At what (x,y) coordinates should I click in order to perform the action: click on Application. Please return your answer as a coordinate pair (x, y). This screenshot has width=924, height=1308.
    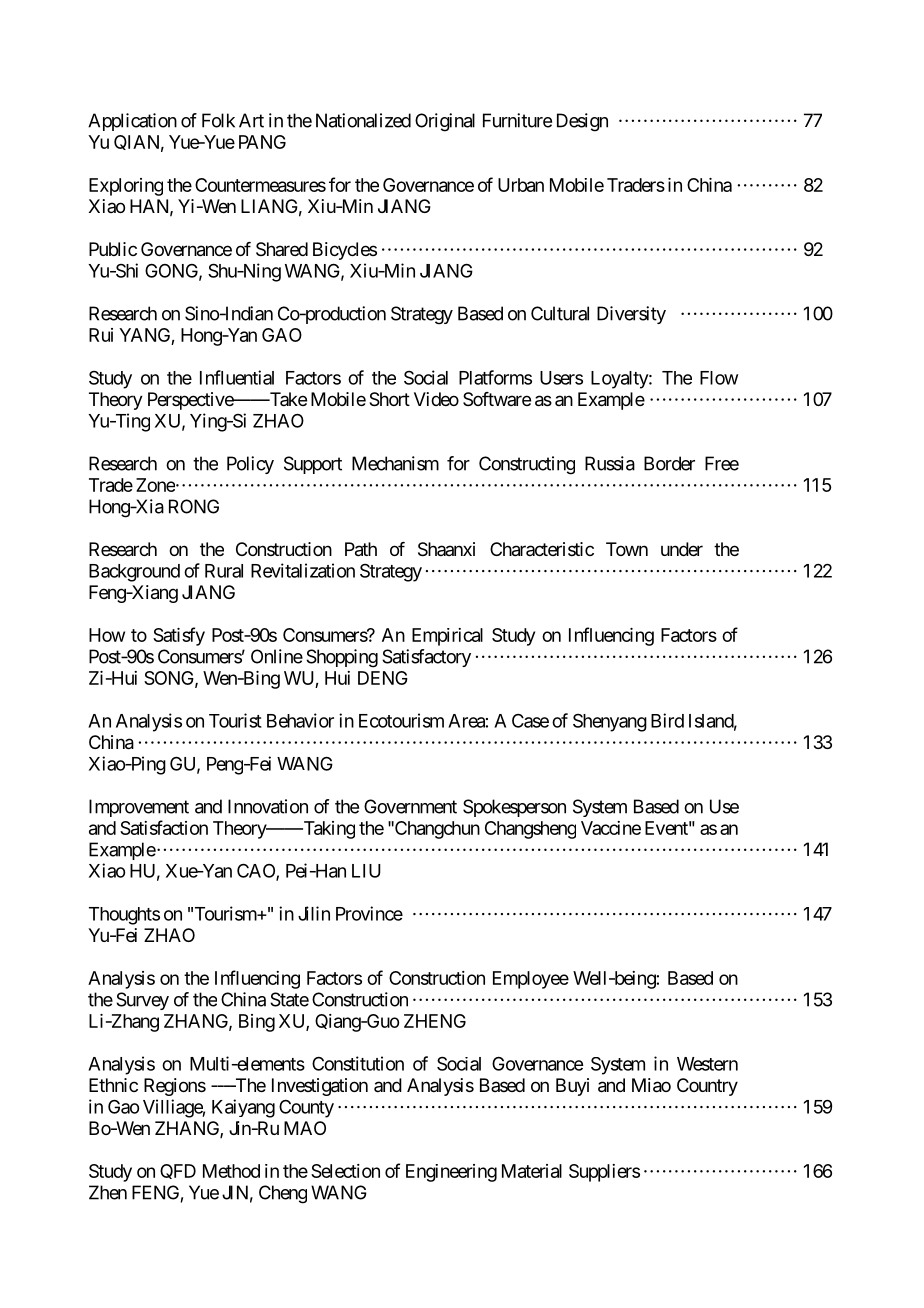
    Looking at the image, I should click on (132, 122).
